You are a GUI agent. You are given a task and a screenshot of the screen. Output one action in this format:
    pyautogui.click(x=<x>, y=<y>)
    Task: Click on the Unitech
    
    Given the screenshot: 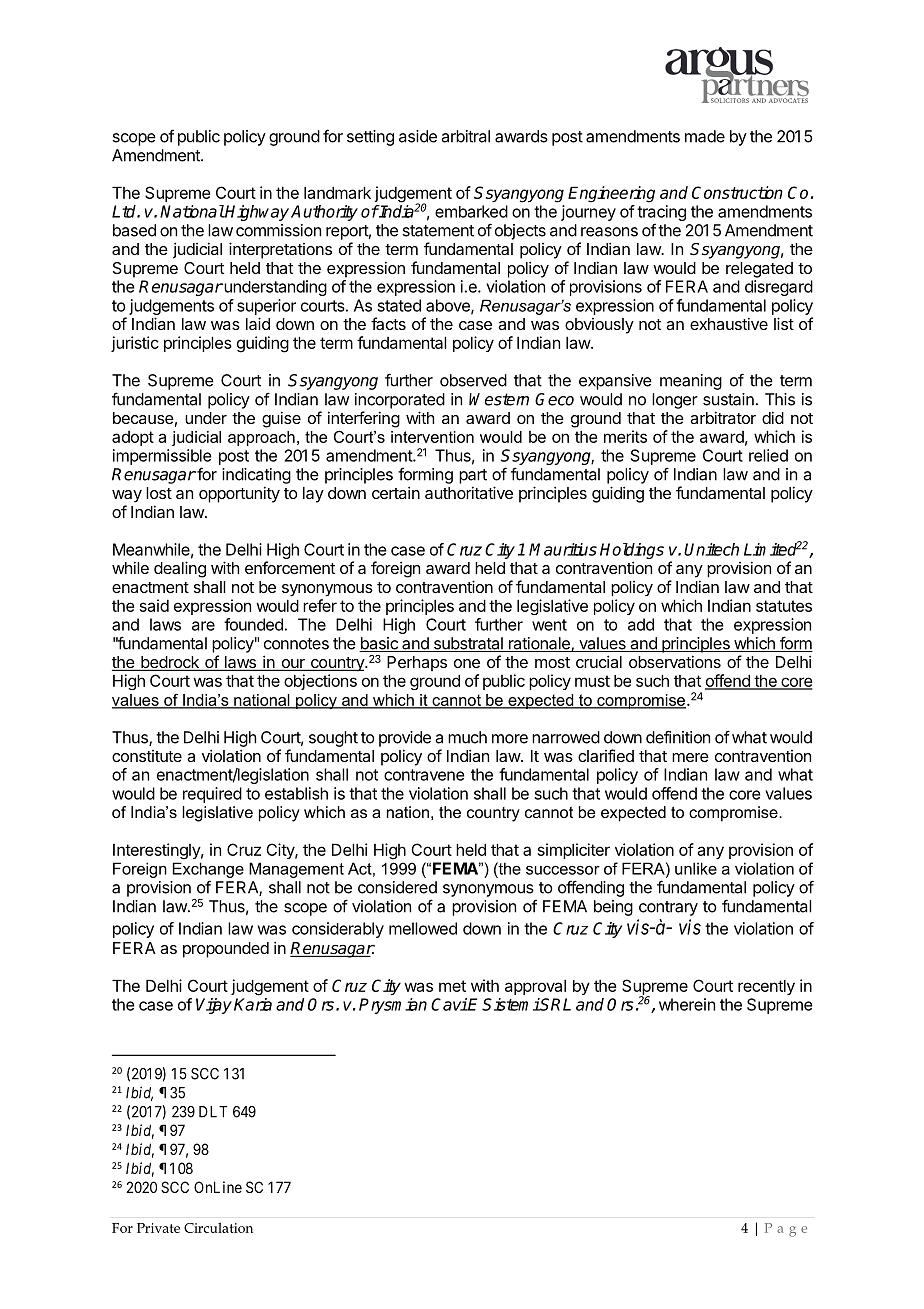 What is the action you would take?
    pyautogui.click(x=711, y=549)
